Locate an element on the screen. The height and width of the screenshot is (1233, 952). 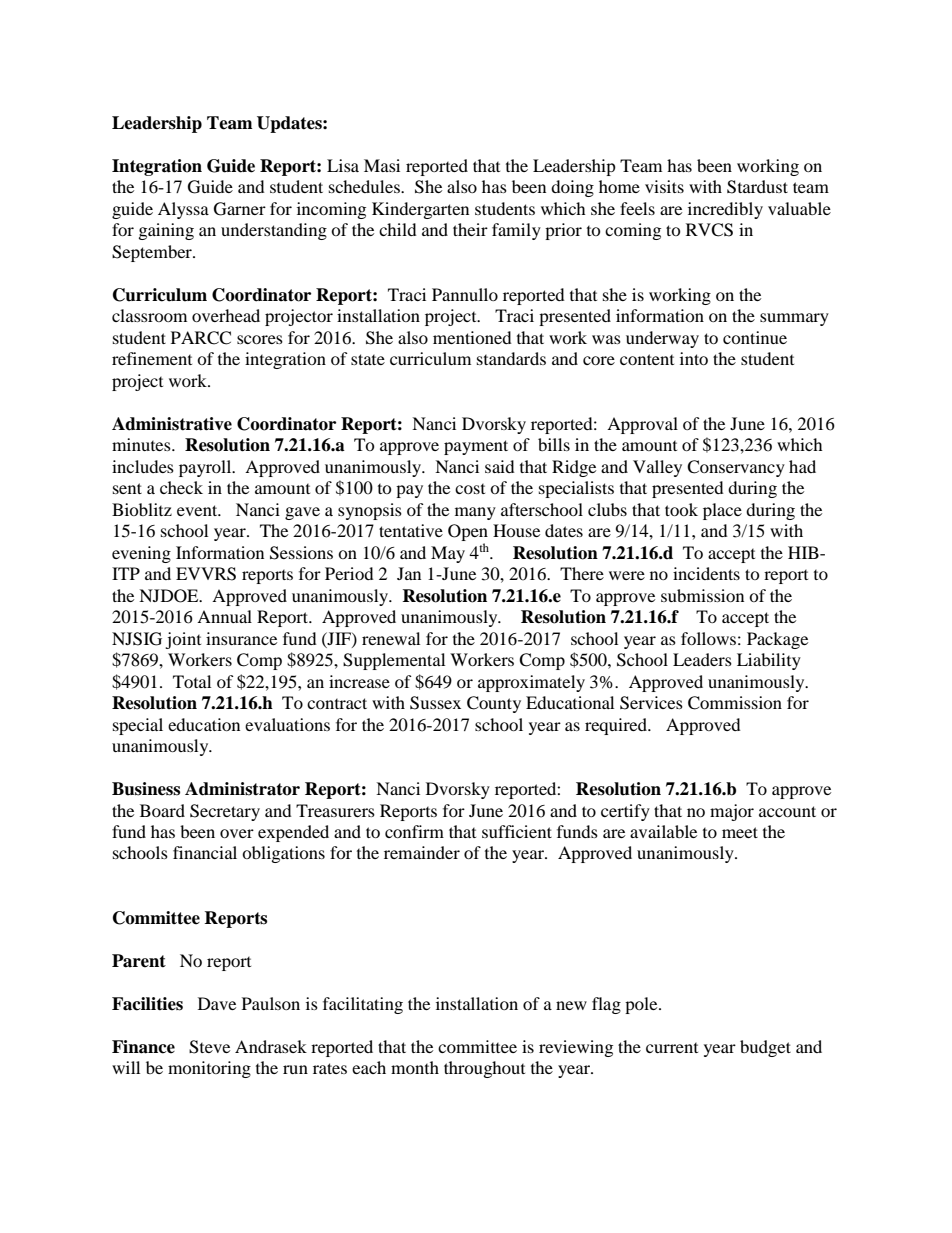
confirm is located at coordinates (414, 831).
